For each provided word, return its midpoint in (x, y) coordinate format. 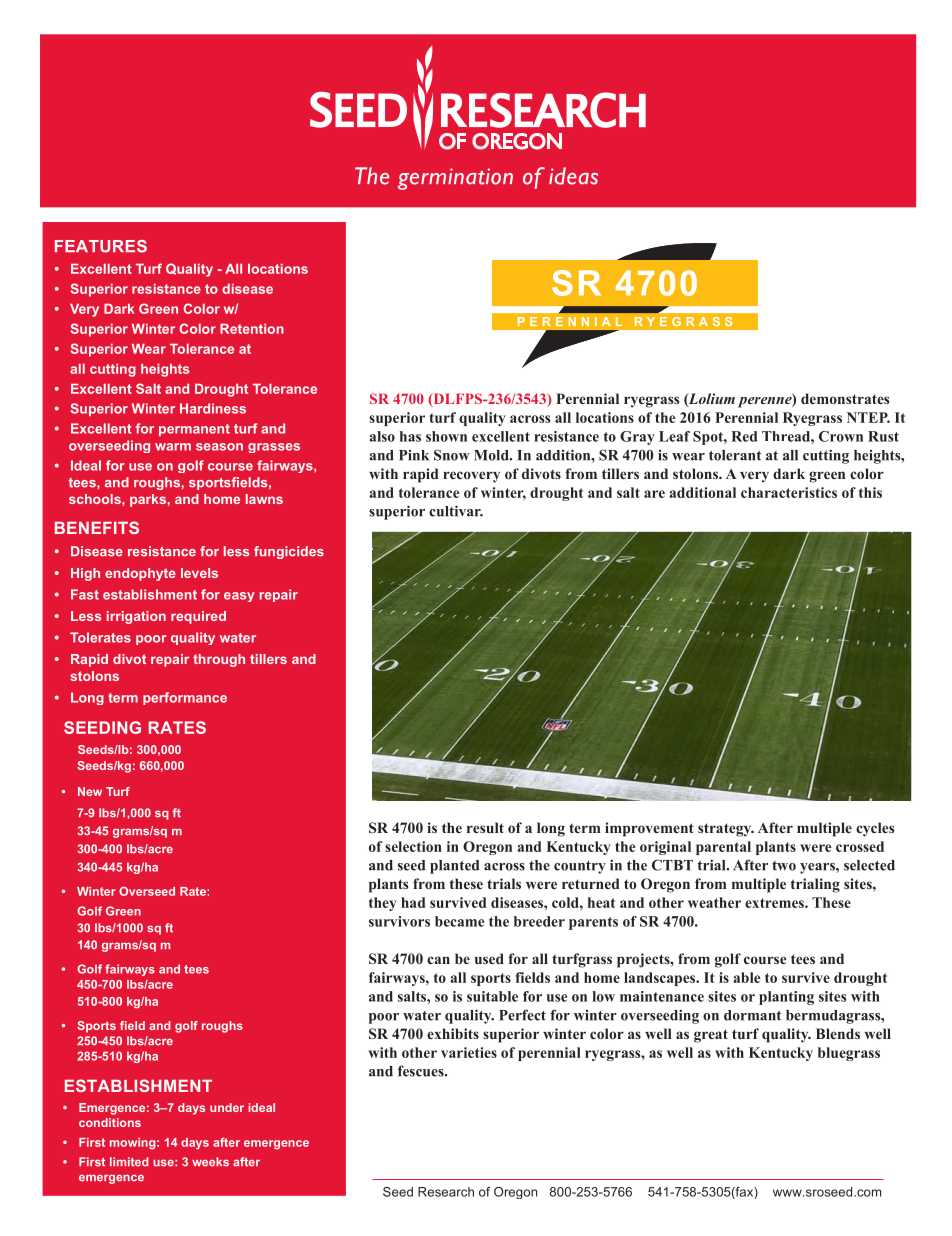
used (489, 958)
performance (185, 698)
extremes (775, 903)
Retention (252, 329)
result (485, 827)
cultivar (456, 511)
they (383, 904)
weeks (210, 1162)
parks (148, 500)
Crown (841, 436)
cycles (875, 829)
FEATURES (101, 246)
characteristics (789, 492)
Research (446, 1192)
